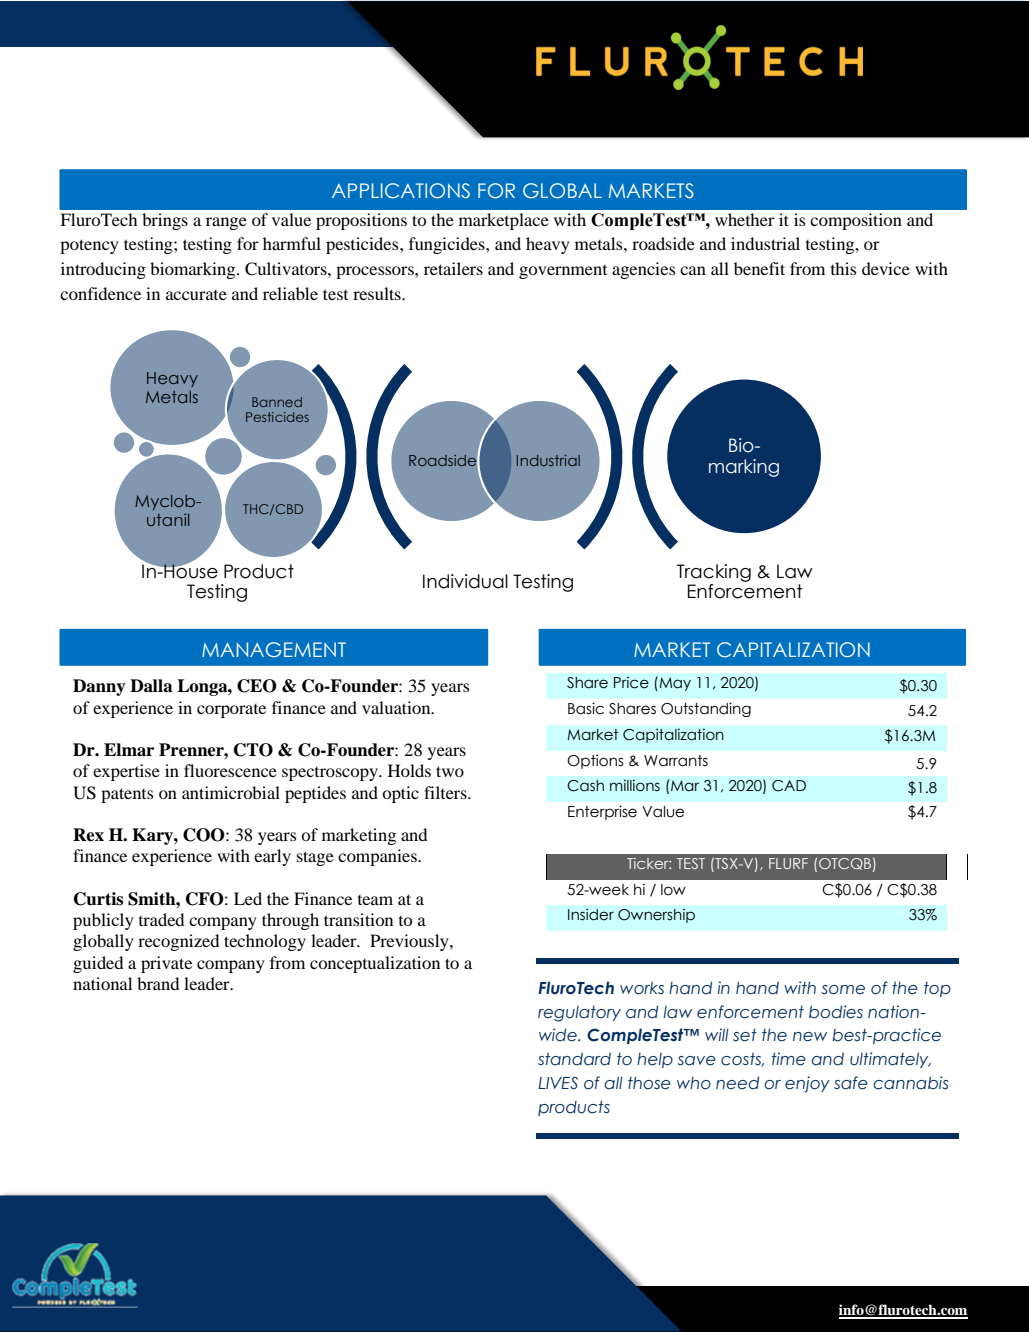  What do you see at coordinates (274, 650) in the document?
I see `MANAGEMENT` at bounding box center [274, 650].
